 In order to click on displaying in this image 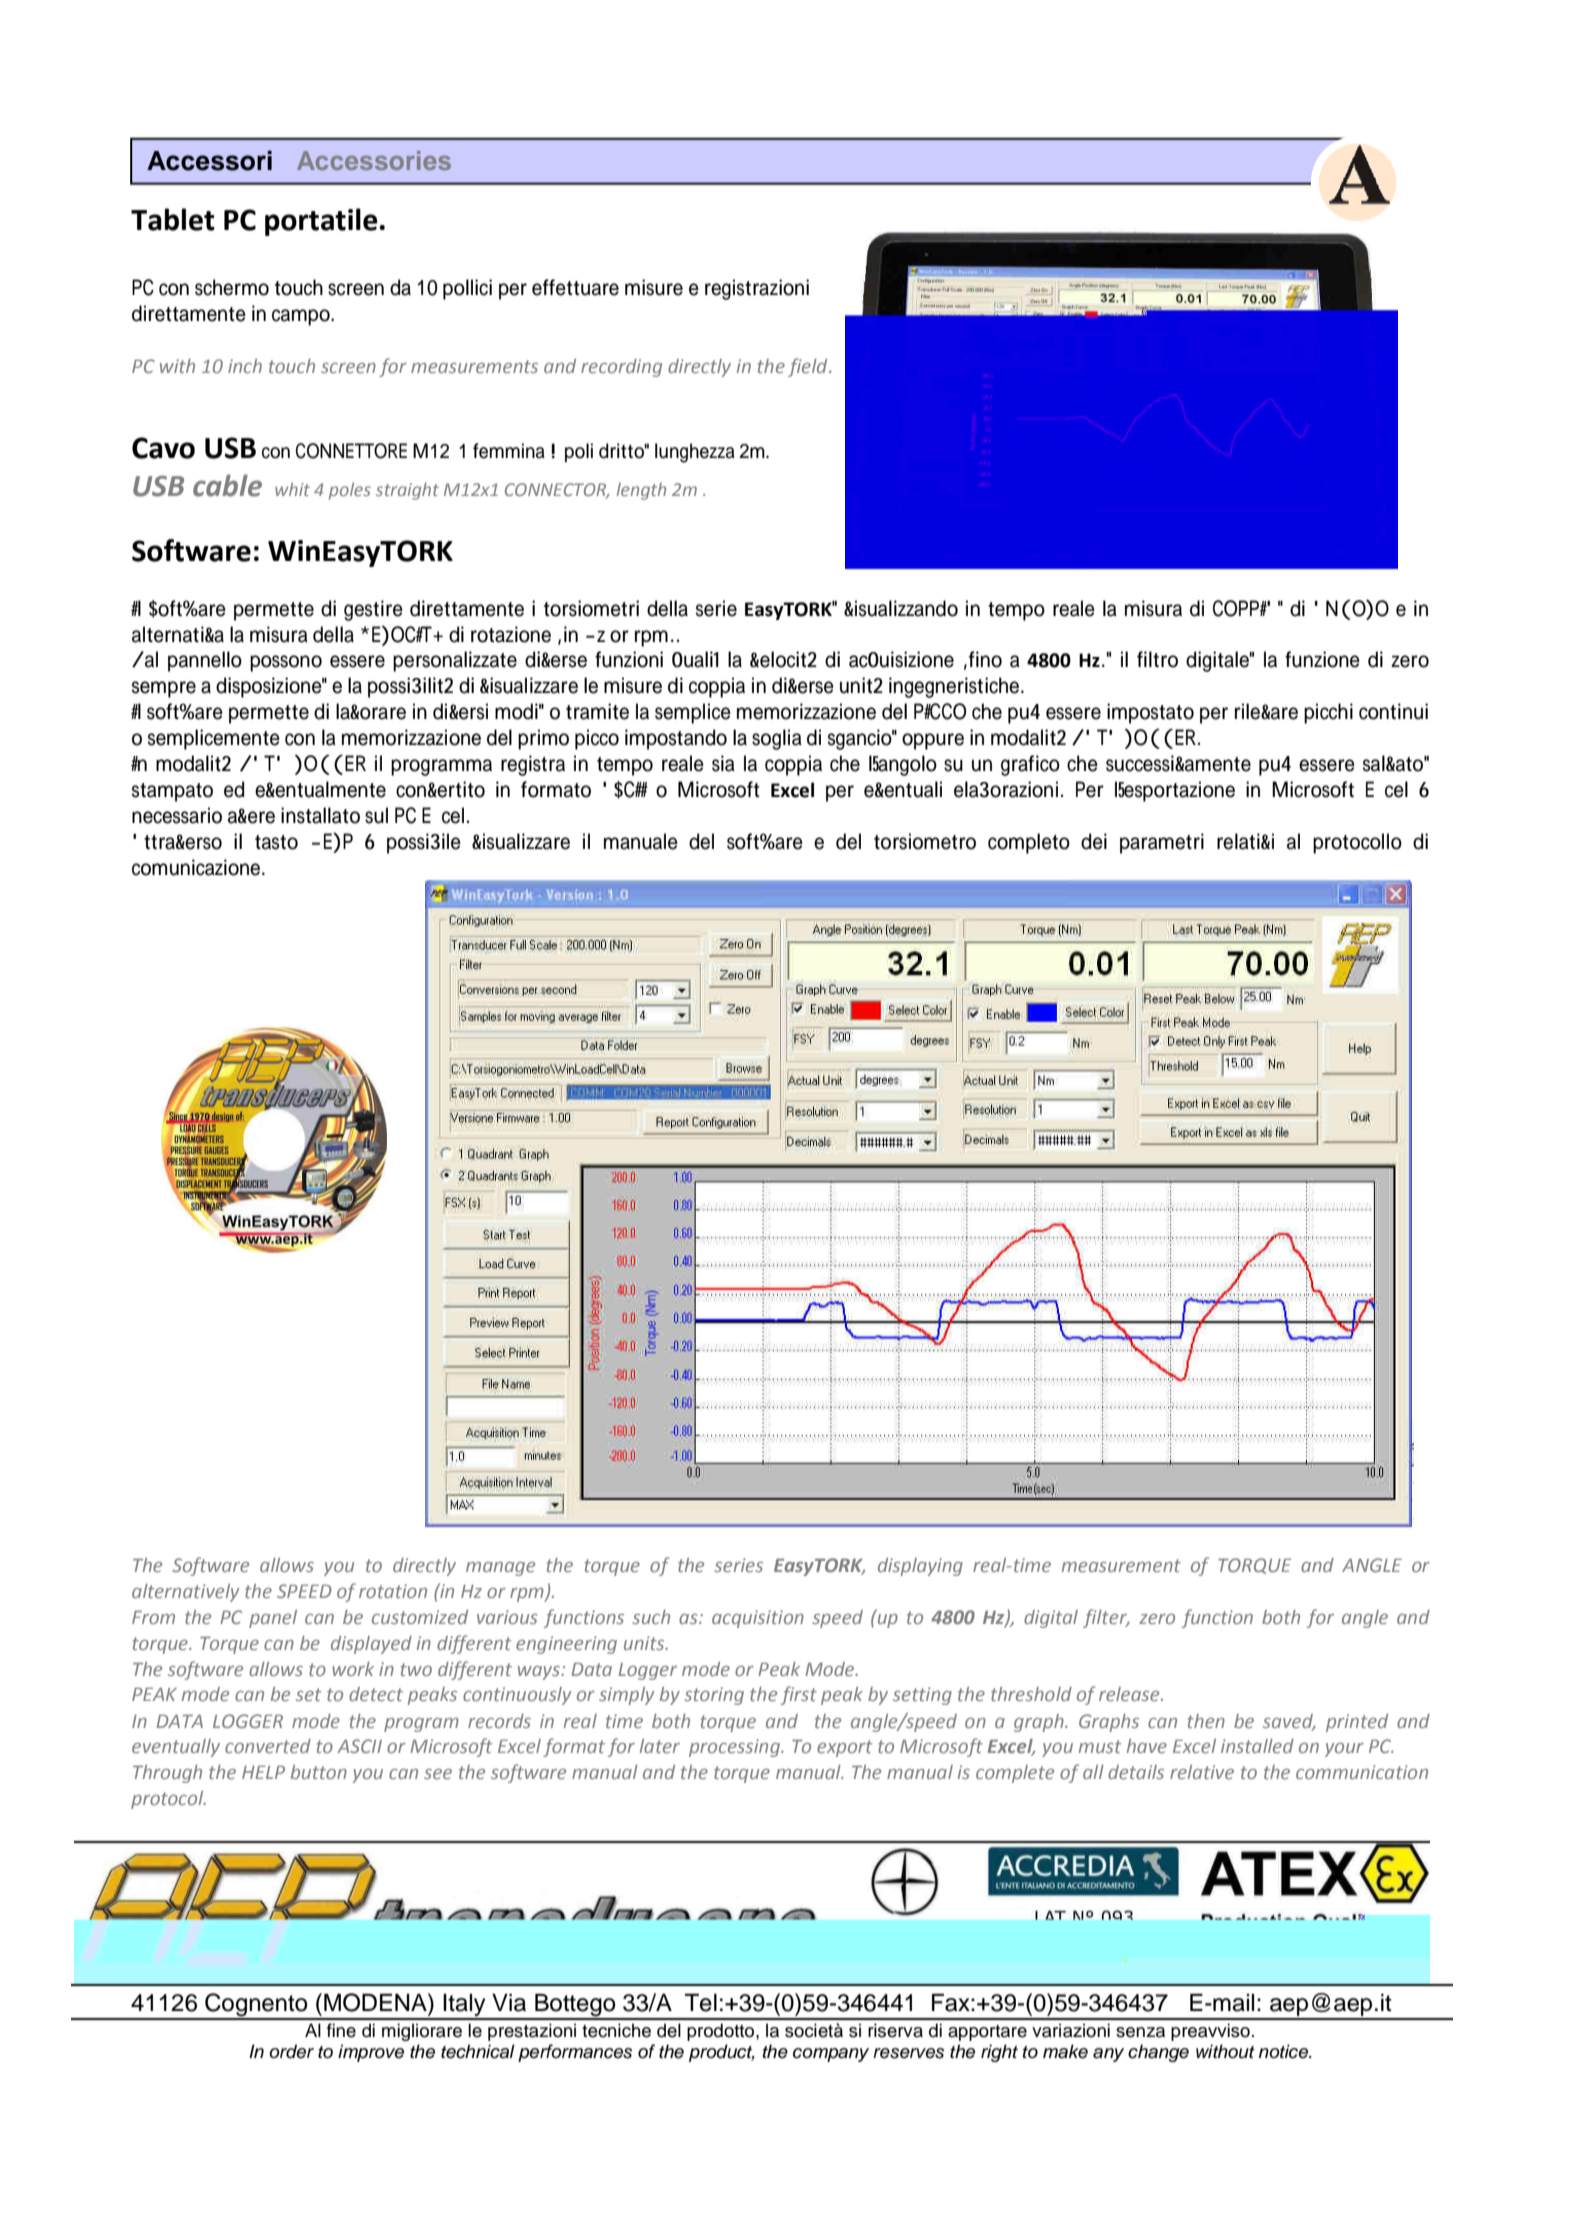, I will do `click(920, 1567)`.
